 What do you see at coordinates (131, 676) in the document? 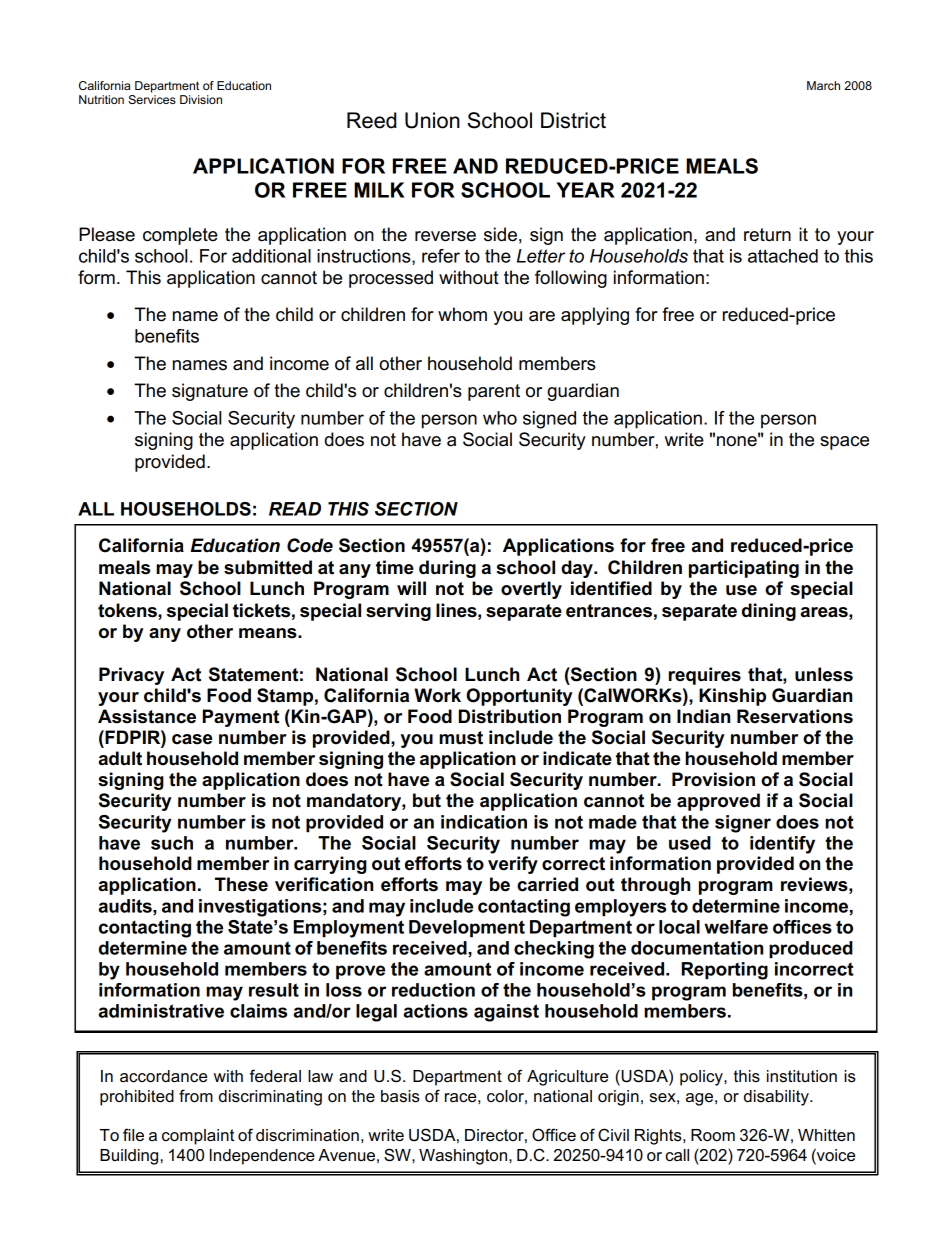
I see `Privacy` at bounding box center [131, 676].
